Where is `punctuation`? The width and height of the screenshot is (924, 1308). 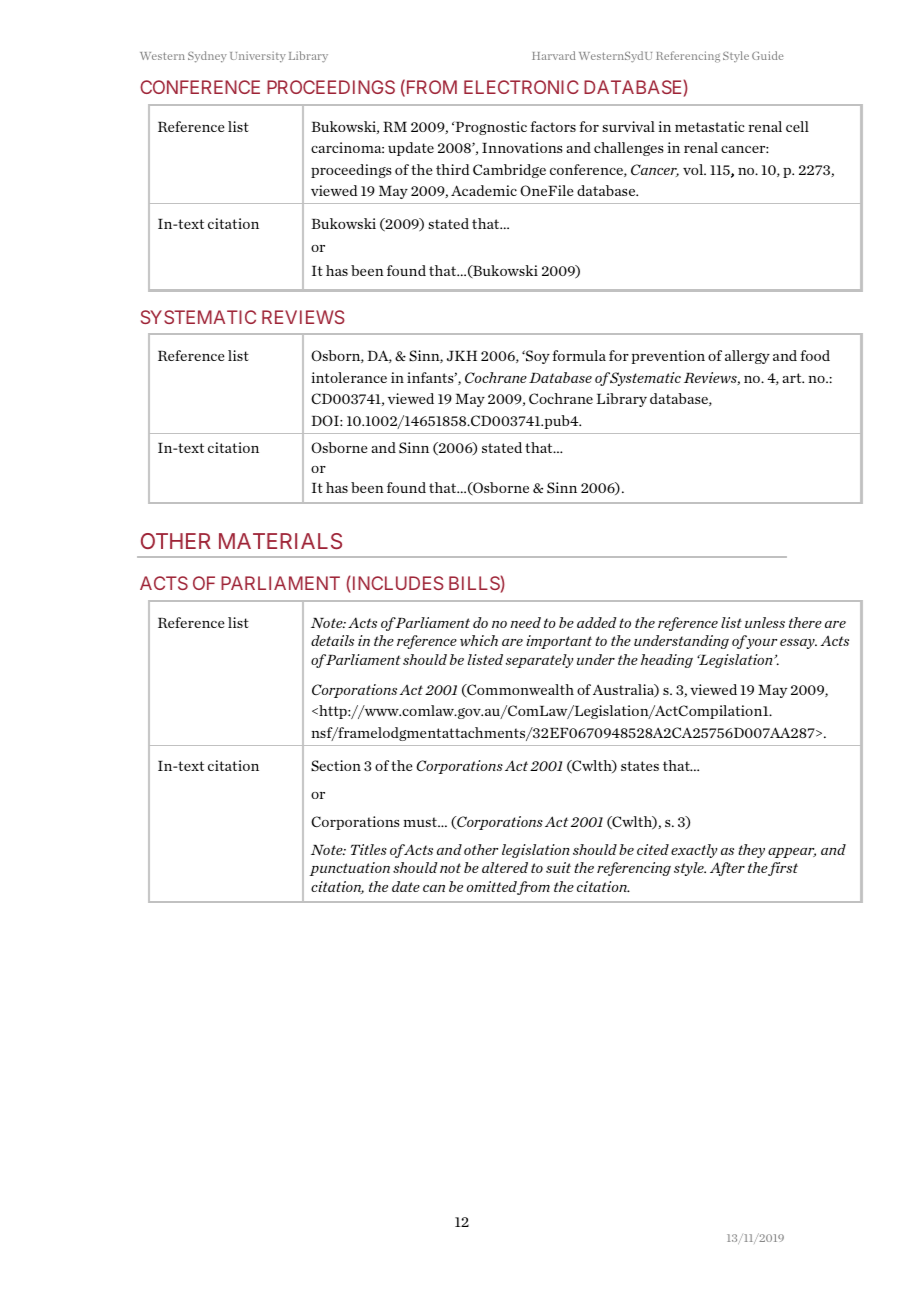 punctuation is located at coordinates (349, 869).
